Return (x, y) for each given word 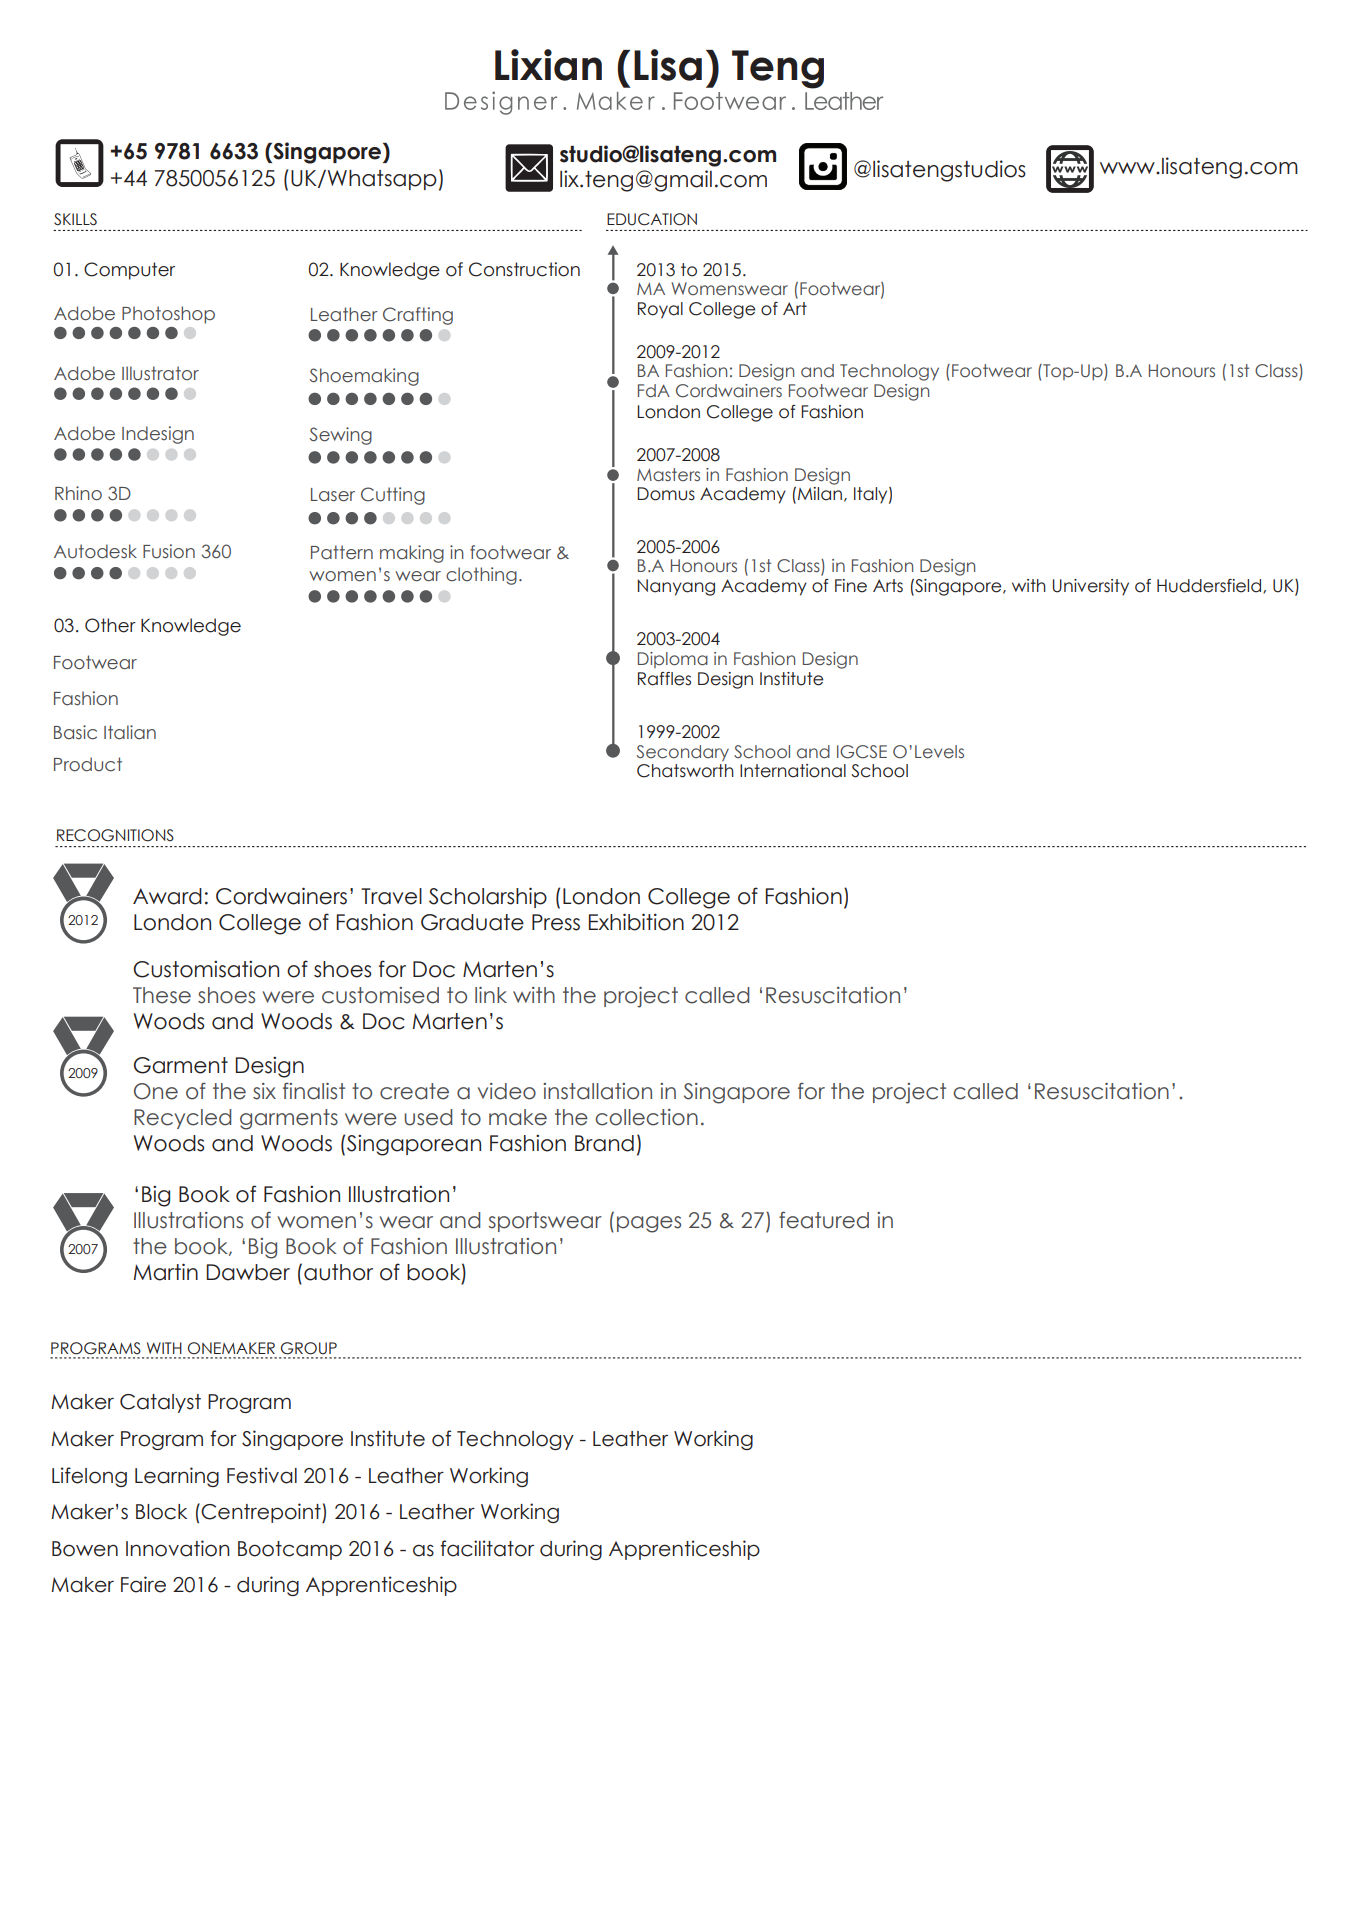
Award (167, 896)
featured (824, 1220)
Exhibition (636, 922)
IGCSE (862, 752)
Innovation (177, 1548)
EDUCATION (652, 219)
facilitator (487, 1548)
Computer (129, 271)
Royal (660, 310)
